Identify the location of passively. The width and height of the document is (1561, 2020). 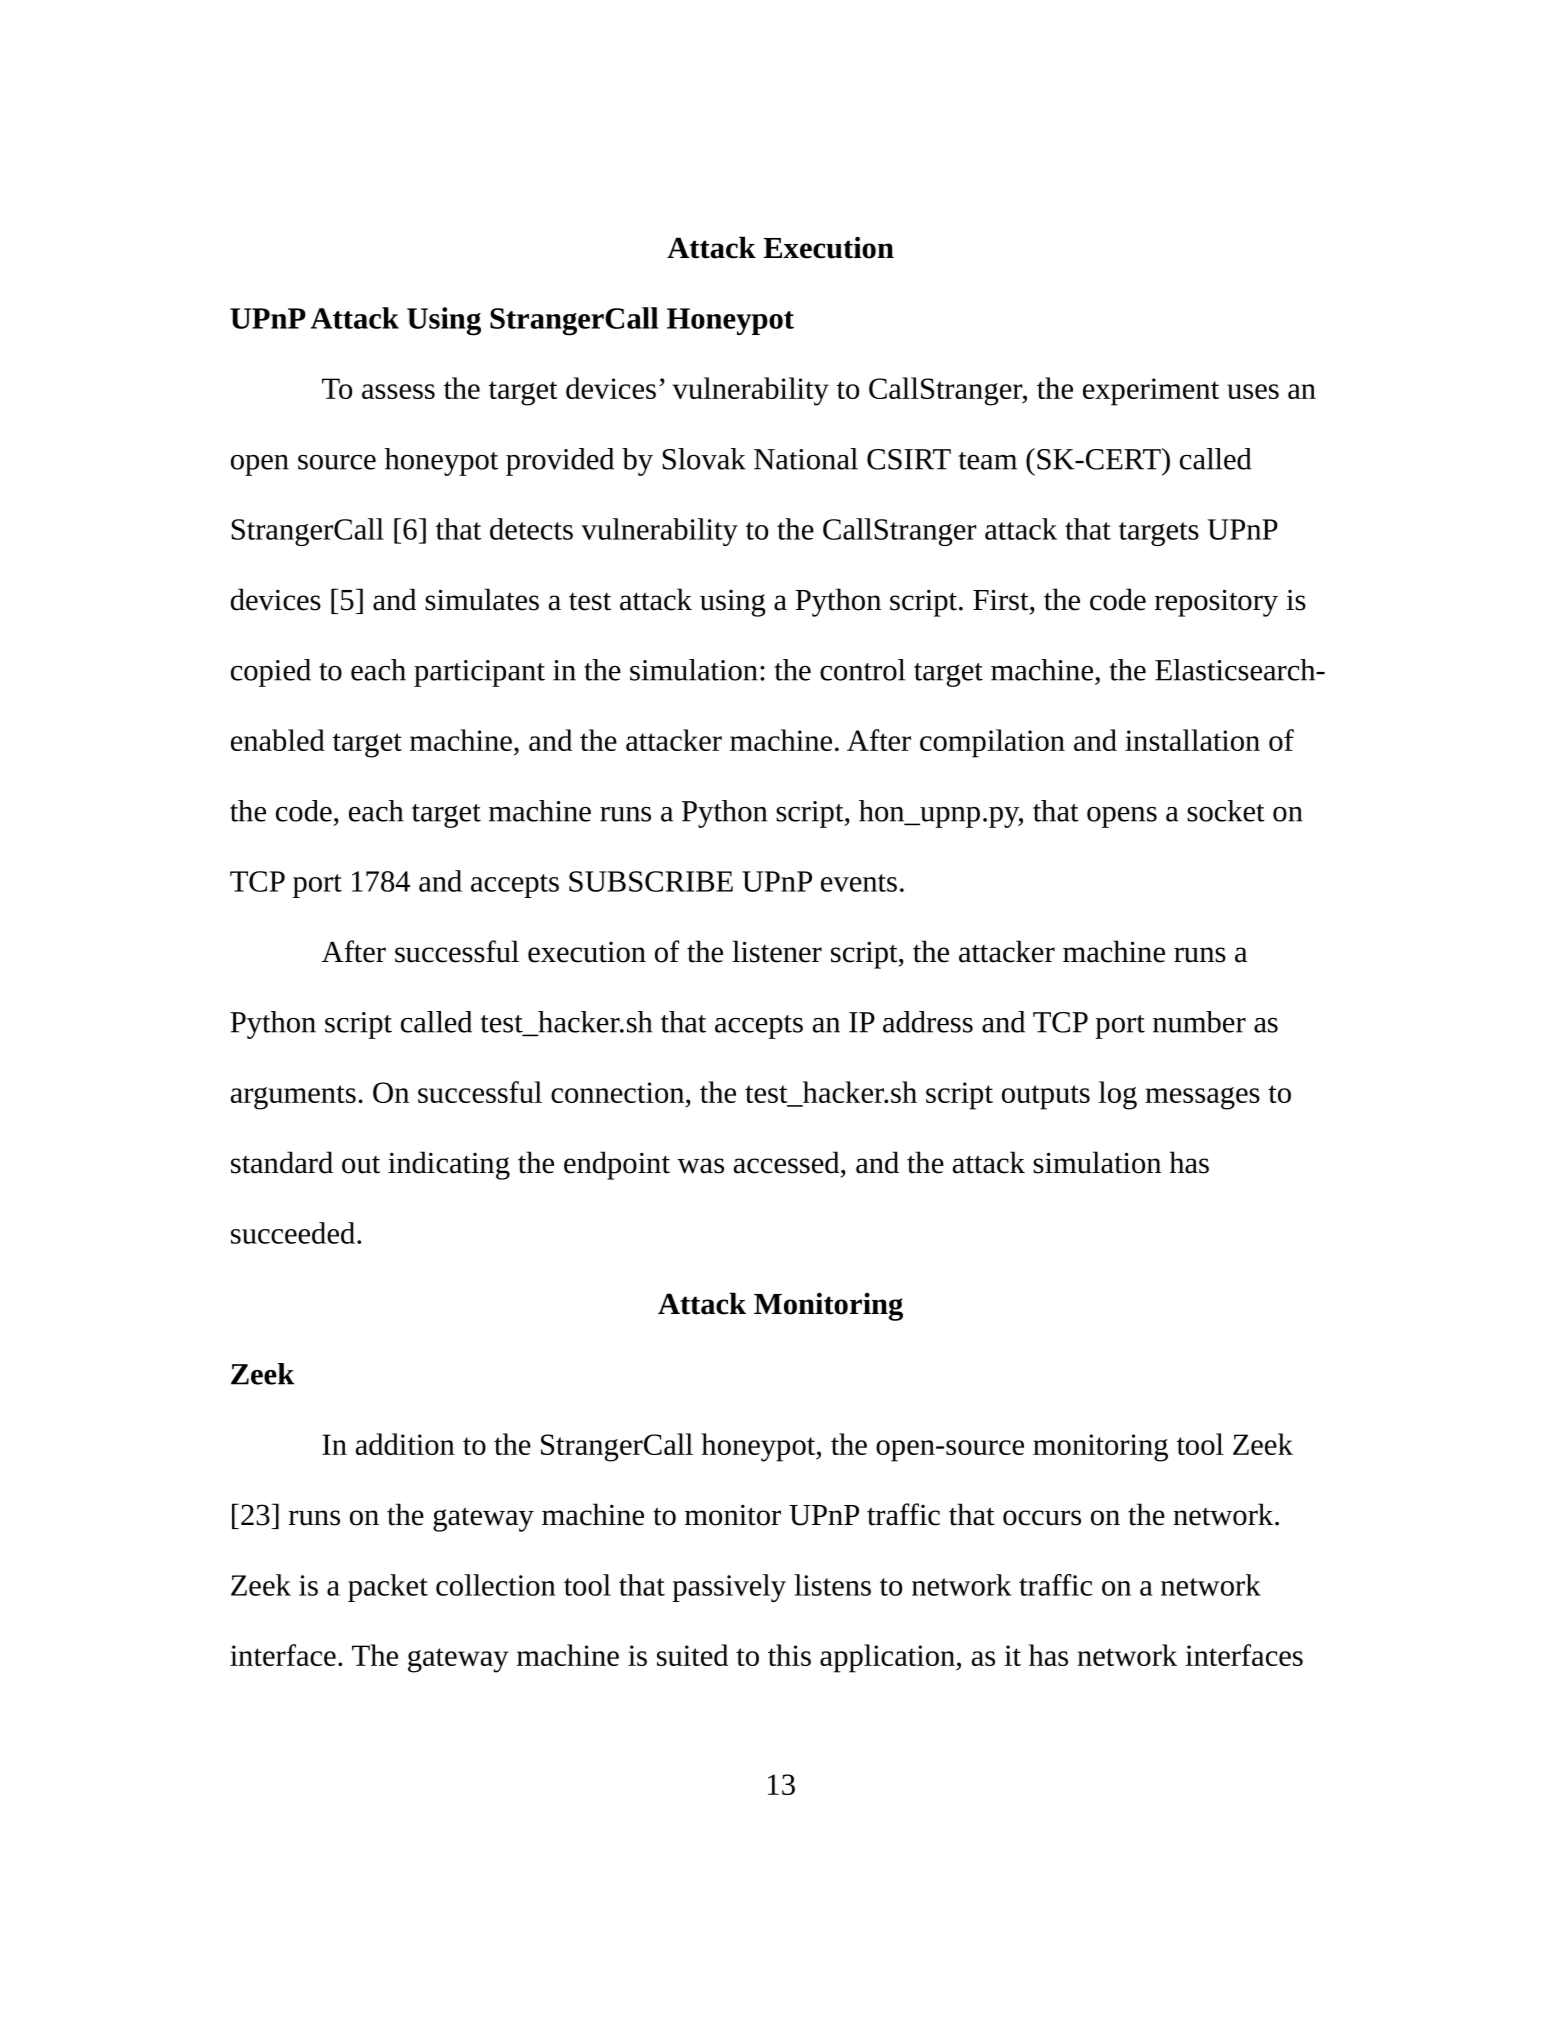
(729, 1588).
